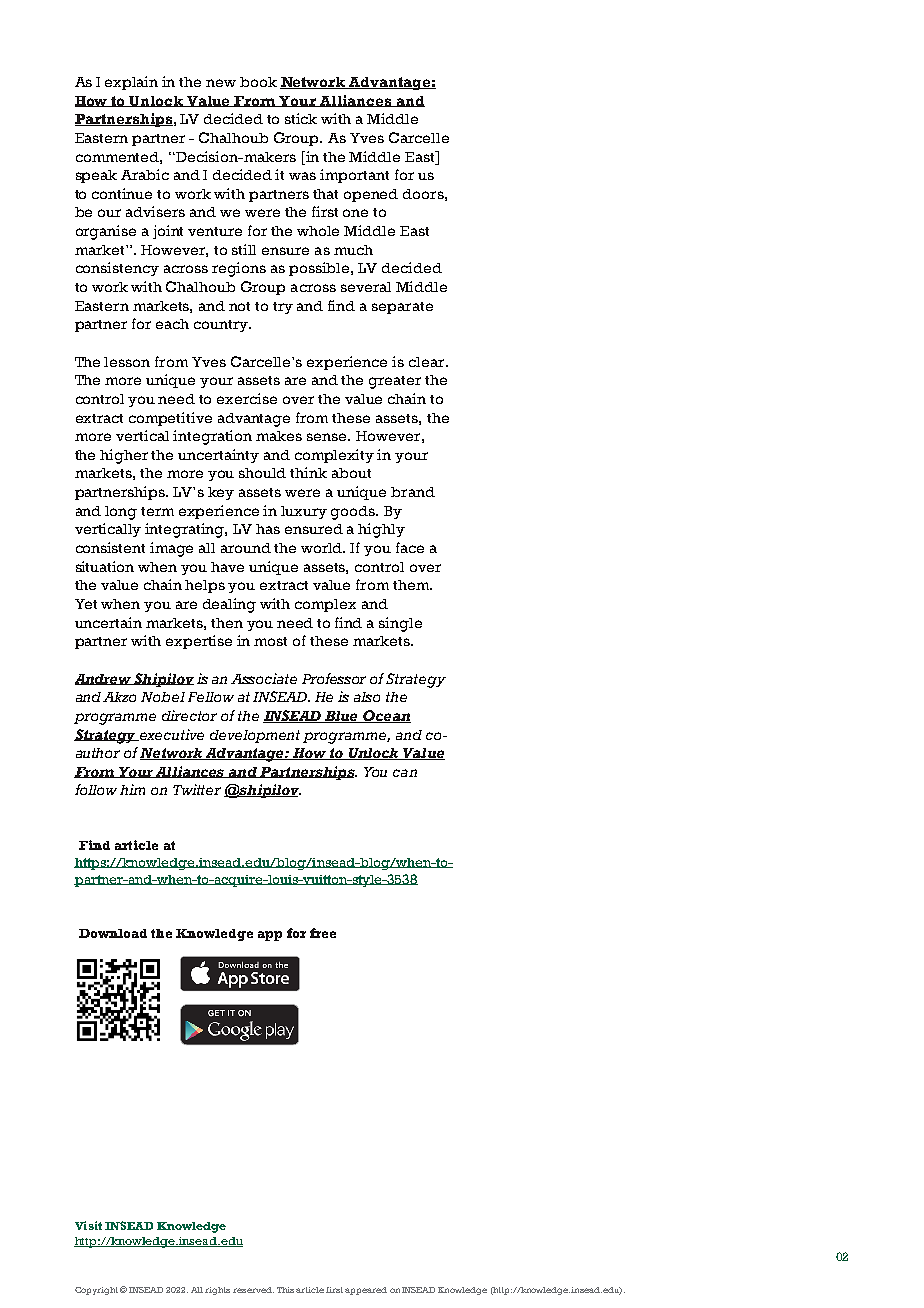  Describe the element at coordinates (258, 82) in the page. I see `book` at that location.
